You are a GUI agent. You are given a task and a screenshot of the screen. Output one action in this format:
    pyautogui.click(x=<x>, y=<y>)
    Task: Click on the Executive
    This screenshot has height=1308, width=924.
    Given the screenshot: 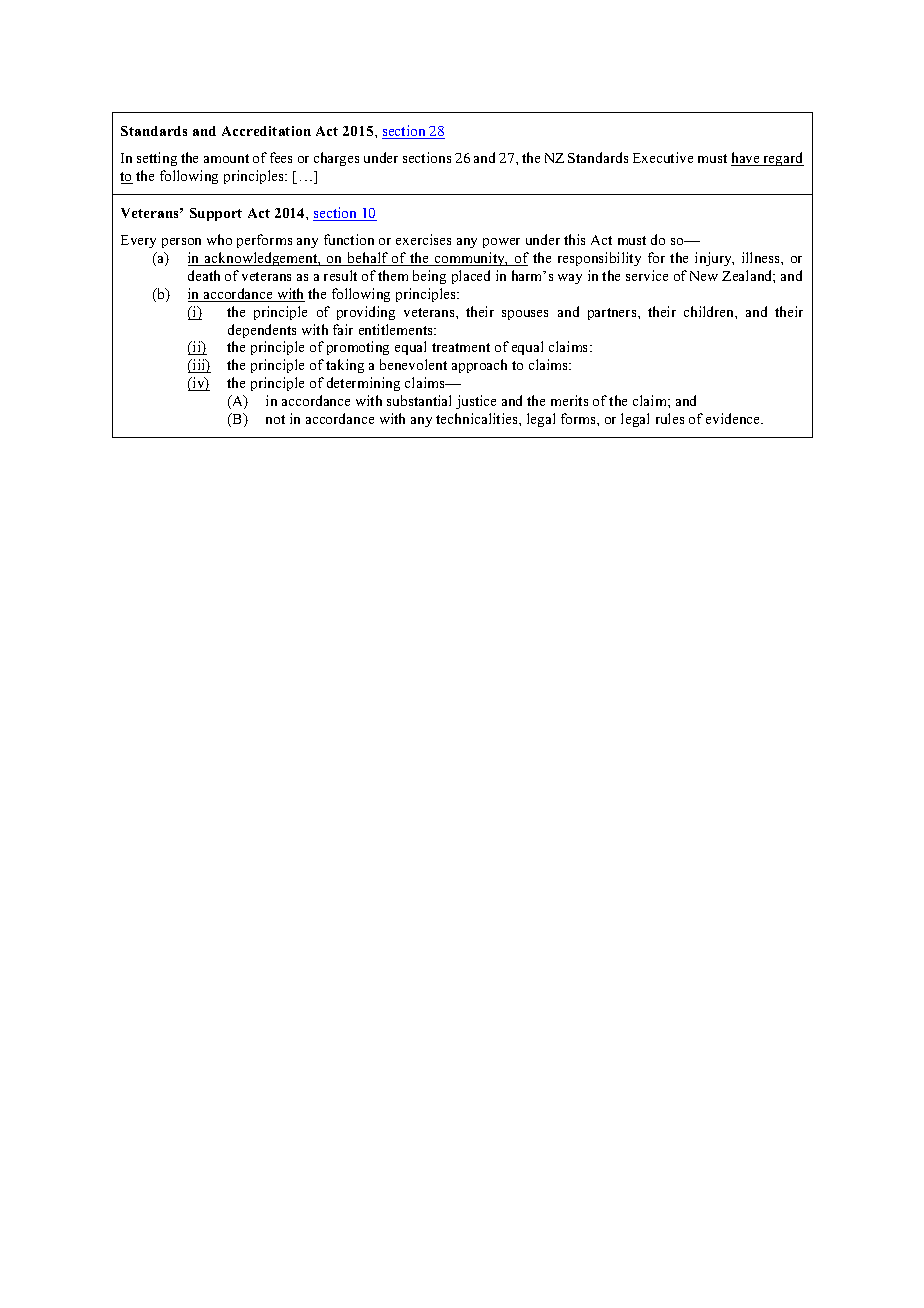 What is the action you would take?
    pyautogui.click(x=663, y=157)
